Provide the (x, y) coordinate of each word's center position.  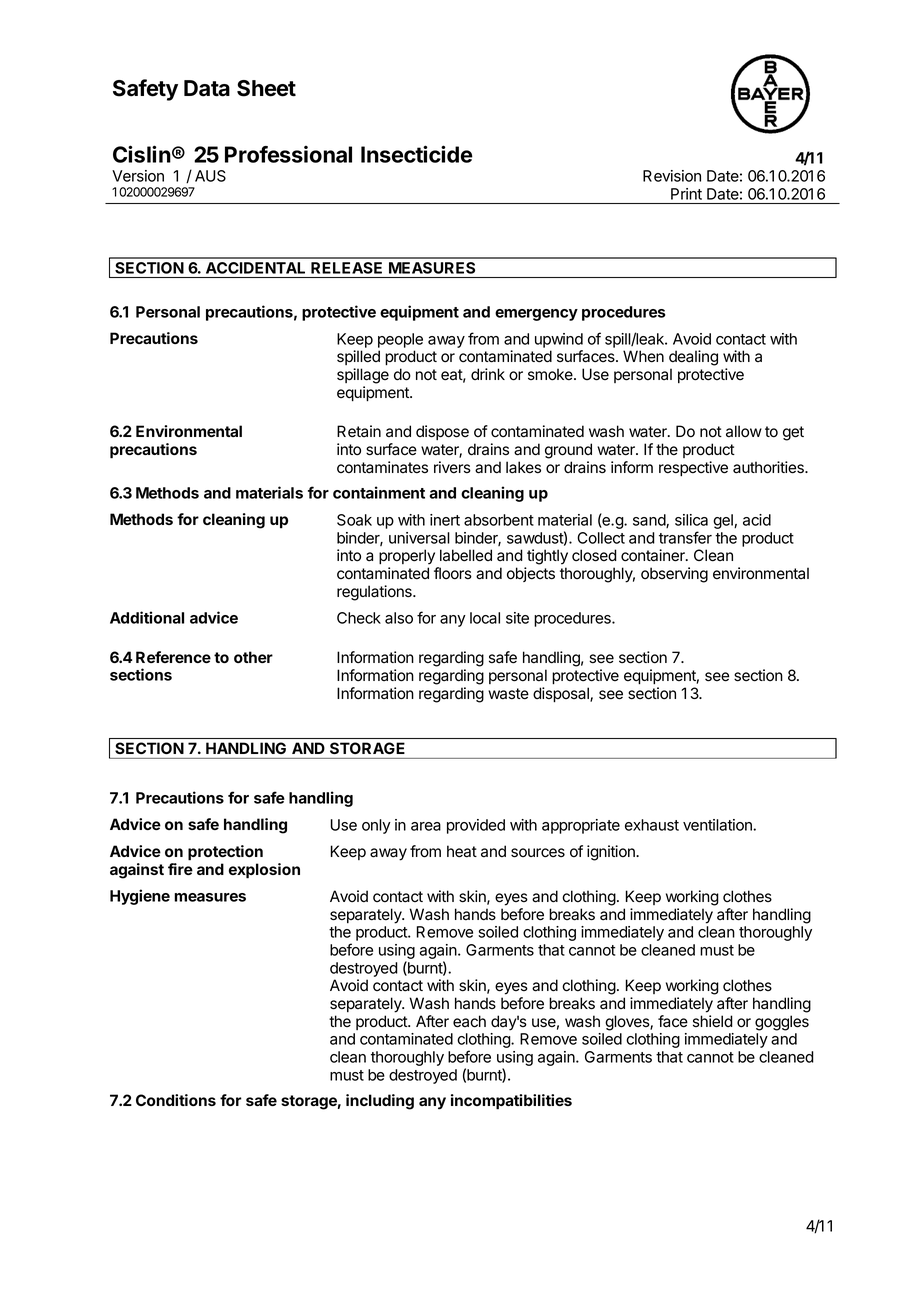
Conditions (176, 1100)
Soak (354, 520)
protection (225, 853)
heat (462, 851)
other (253, 657)
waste (508, 694)
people (400, 340)
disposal (562, 694)
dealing (693, 358)
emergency (536, 315)
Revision (672, 176)
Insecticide (417, 154)
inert (445, 520)
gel (724, 521)
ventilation (718, 825)
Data (207, 88)
